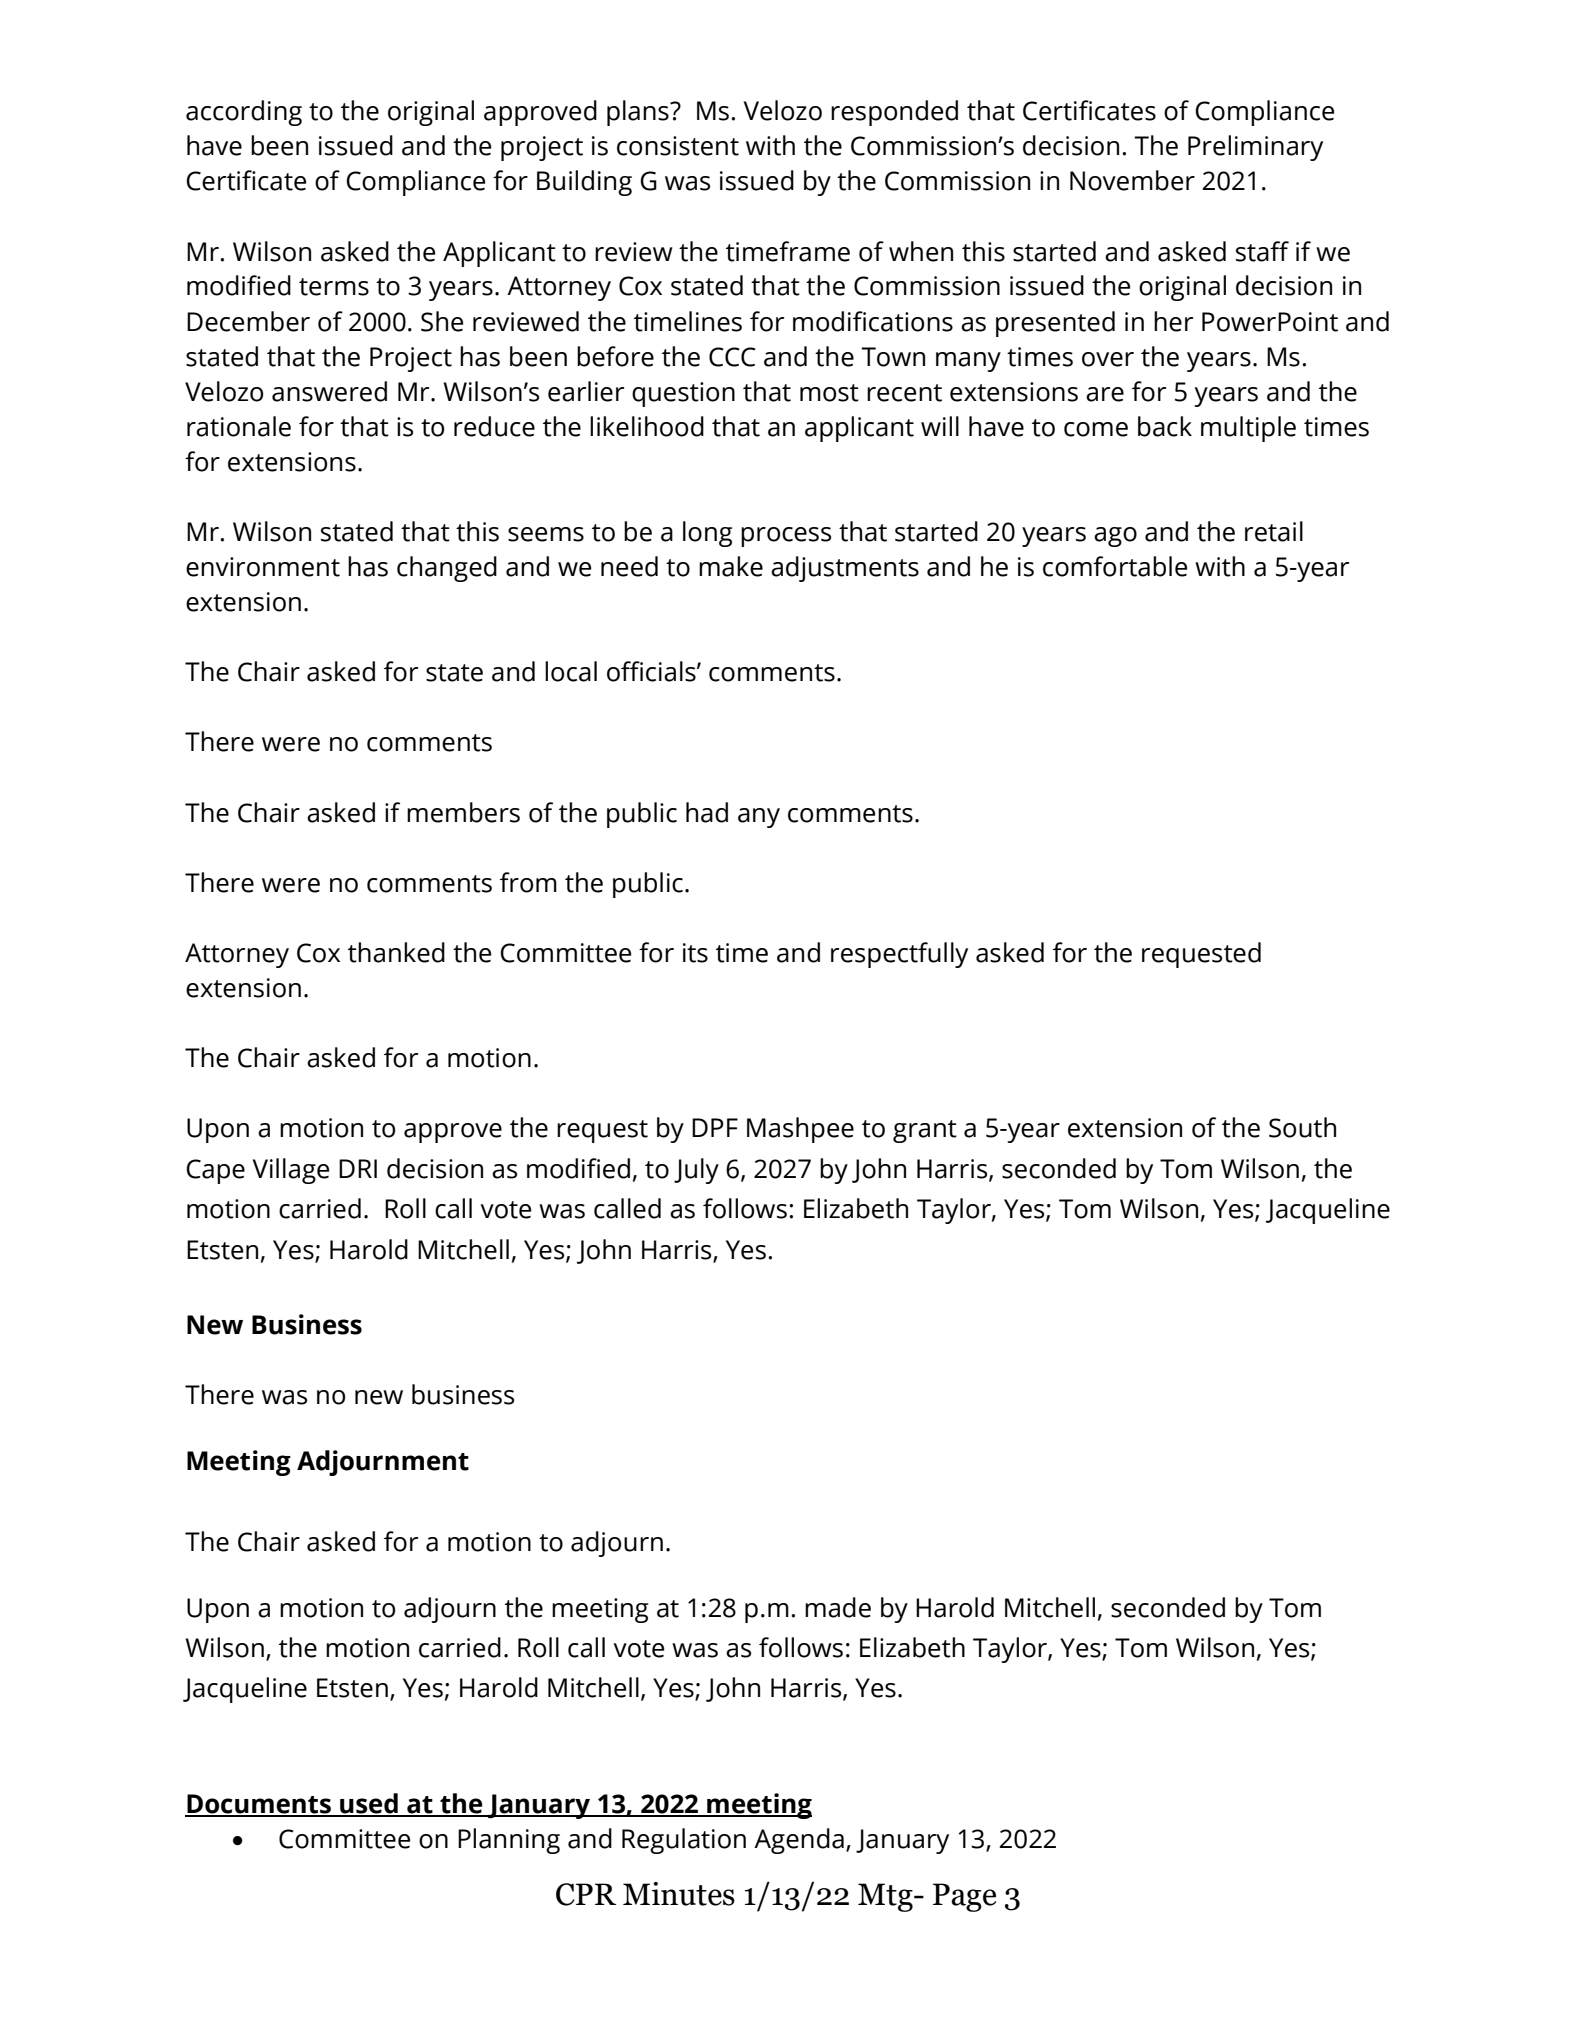 The width and height of the page is (1577, 2040). Describe the element at coordinates (695, 953) in the page. I see `its` at that location.
